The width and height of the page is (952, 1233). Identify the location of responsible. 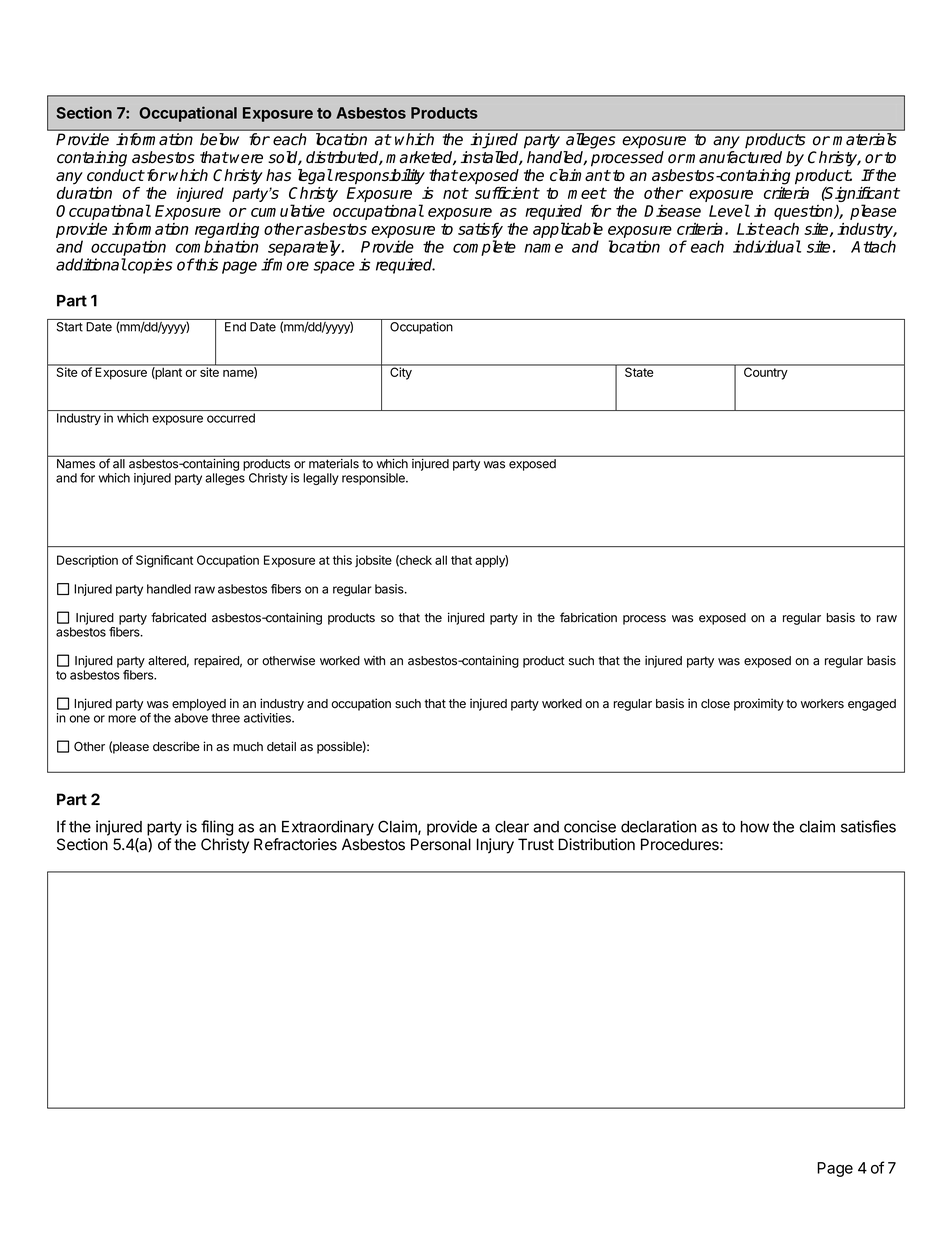
(374, 479).
